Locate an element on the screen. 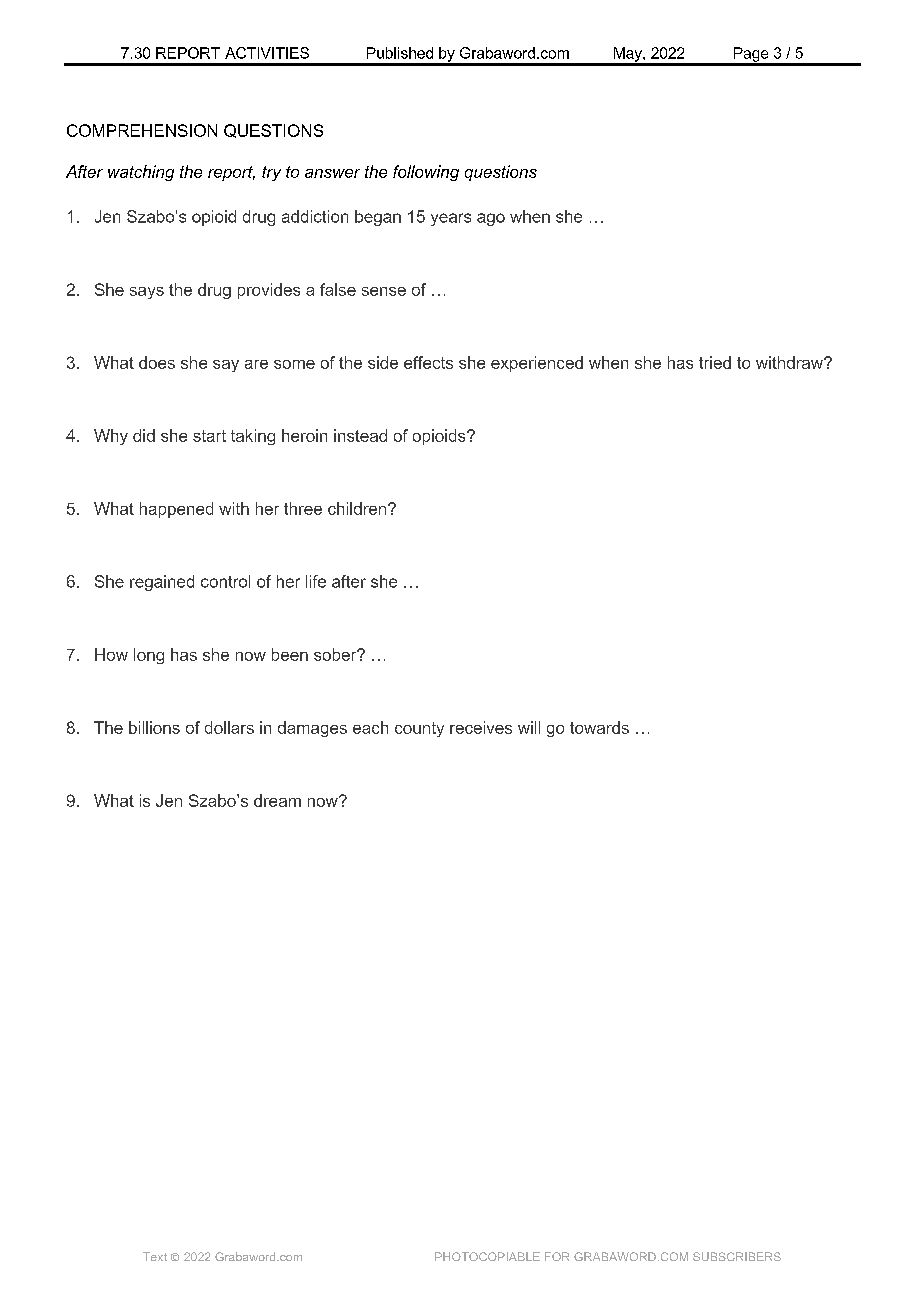  Published is located at coordinates (400, 53).
